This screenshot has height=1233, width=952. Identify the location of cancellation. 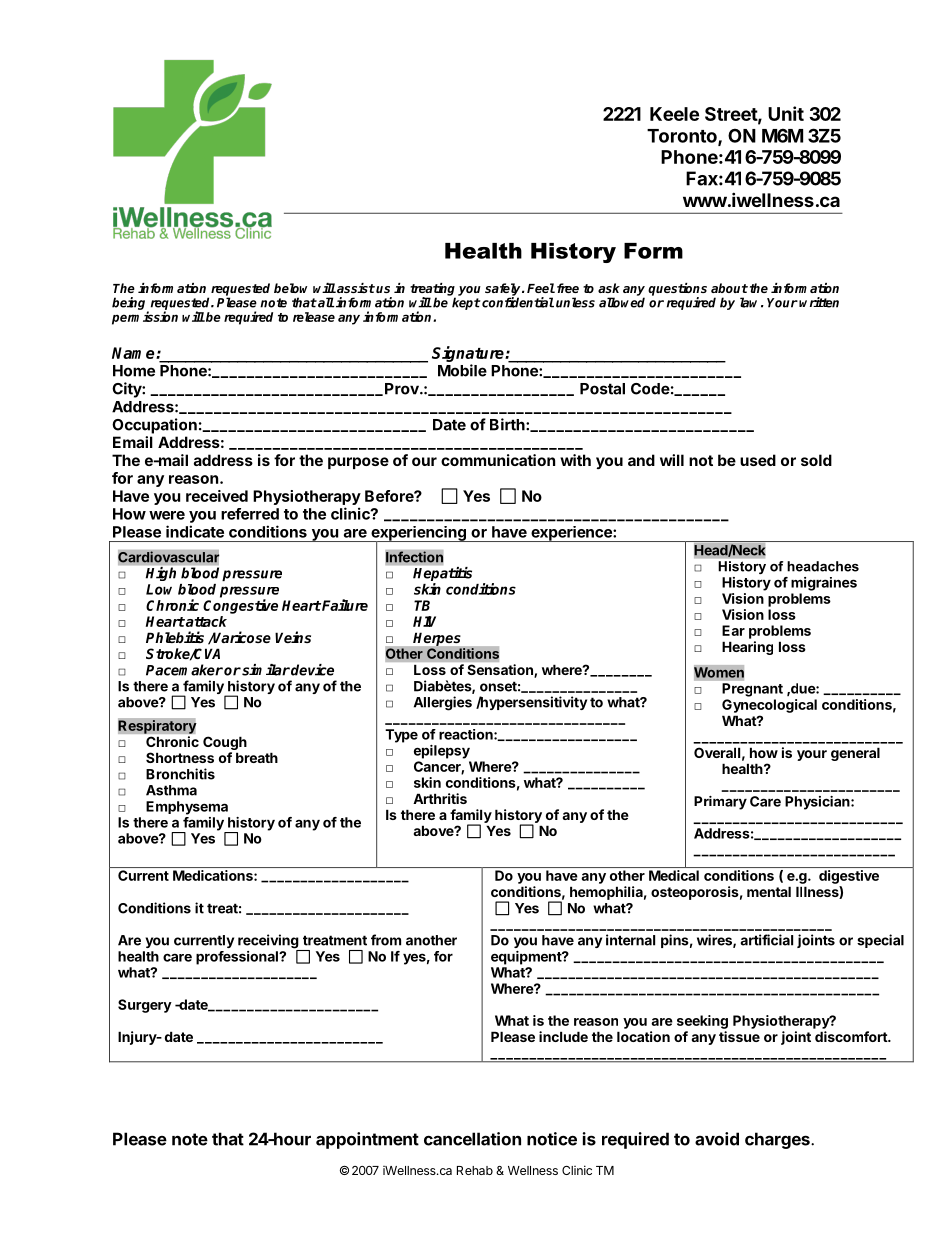
(472, 1139).
